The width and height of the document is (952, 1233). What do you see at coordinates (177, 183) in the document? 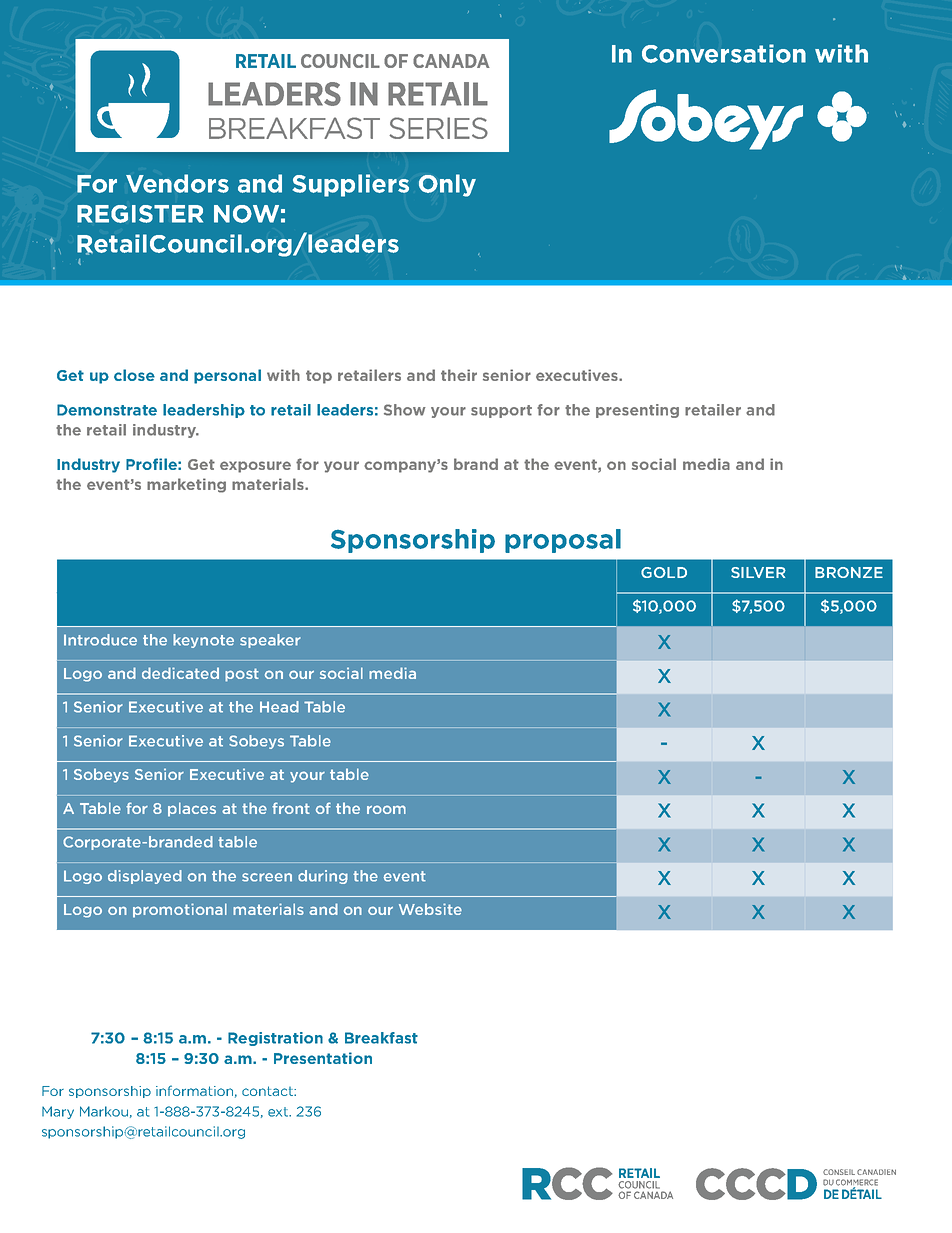
I see `Vendors` at bounding box center [177, 183].
